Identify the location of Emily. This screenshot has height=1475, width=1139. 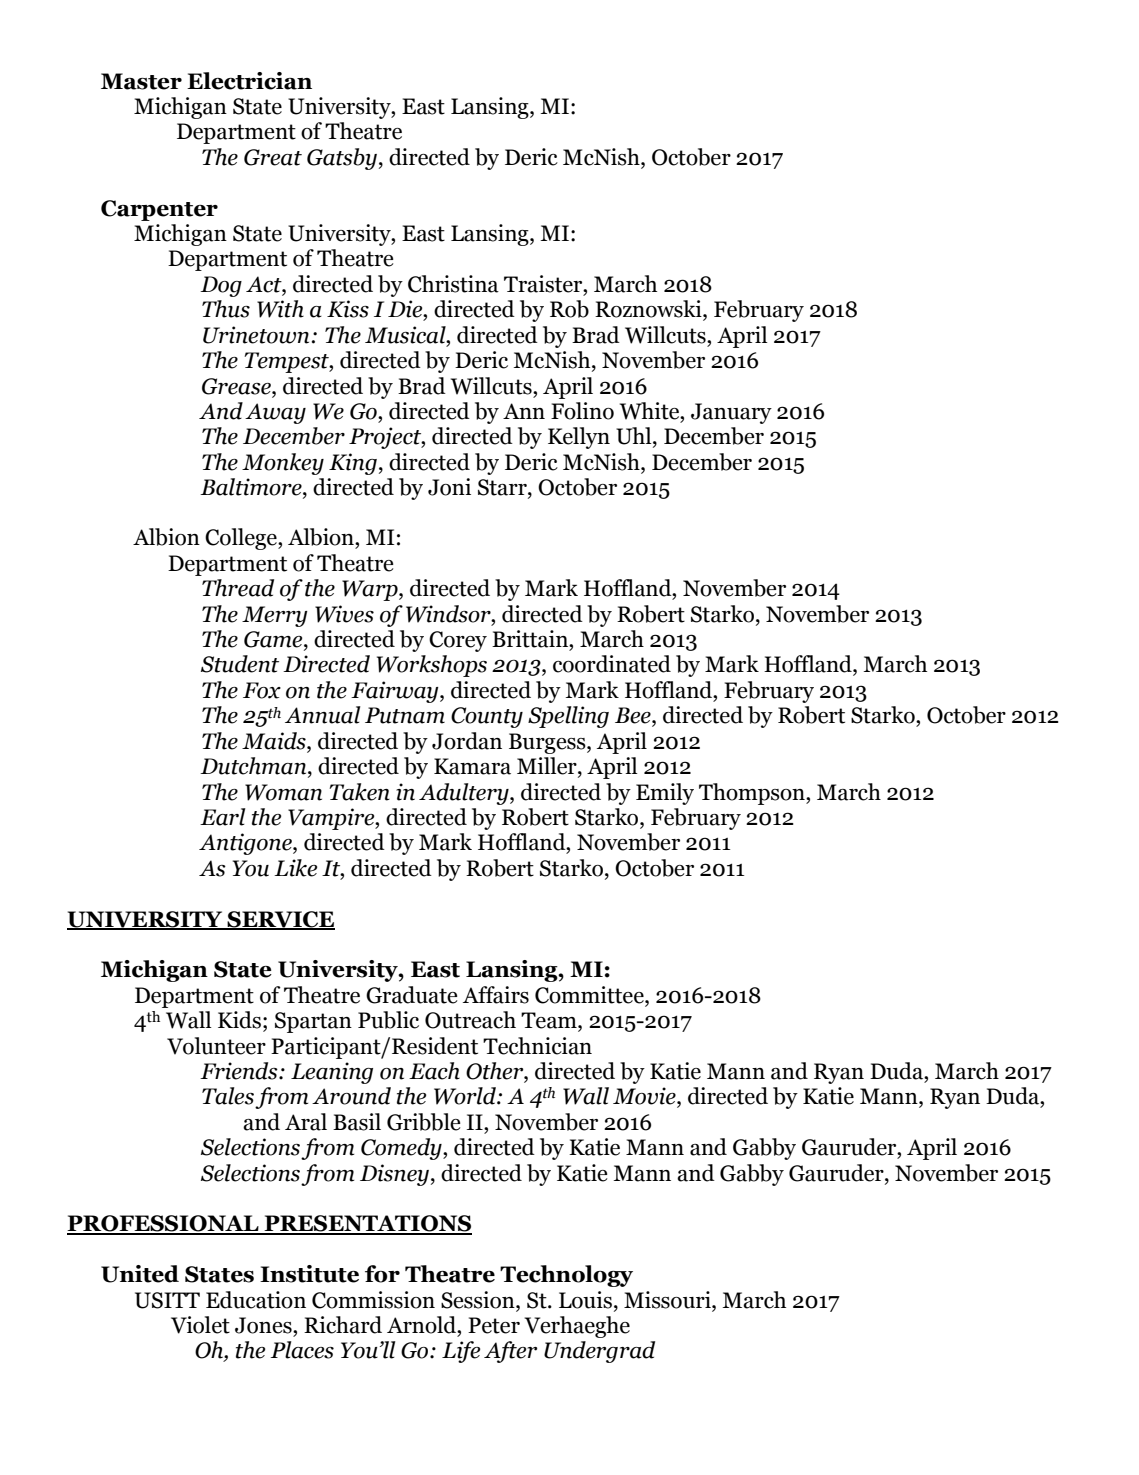
(665, 794).
